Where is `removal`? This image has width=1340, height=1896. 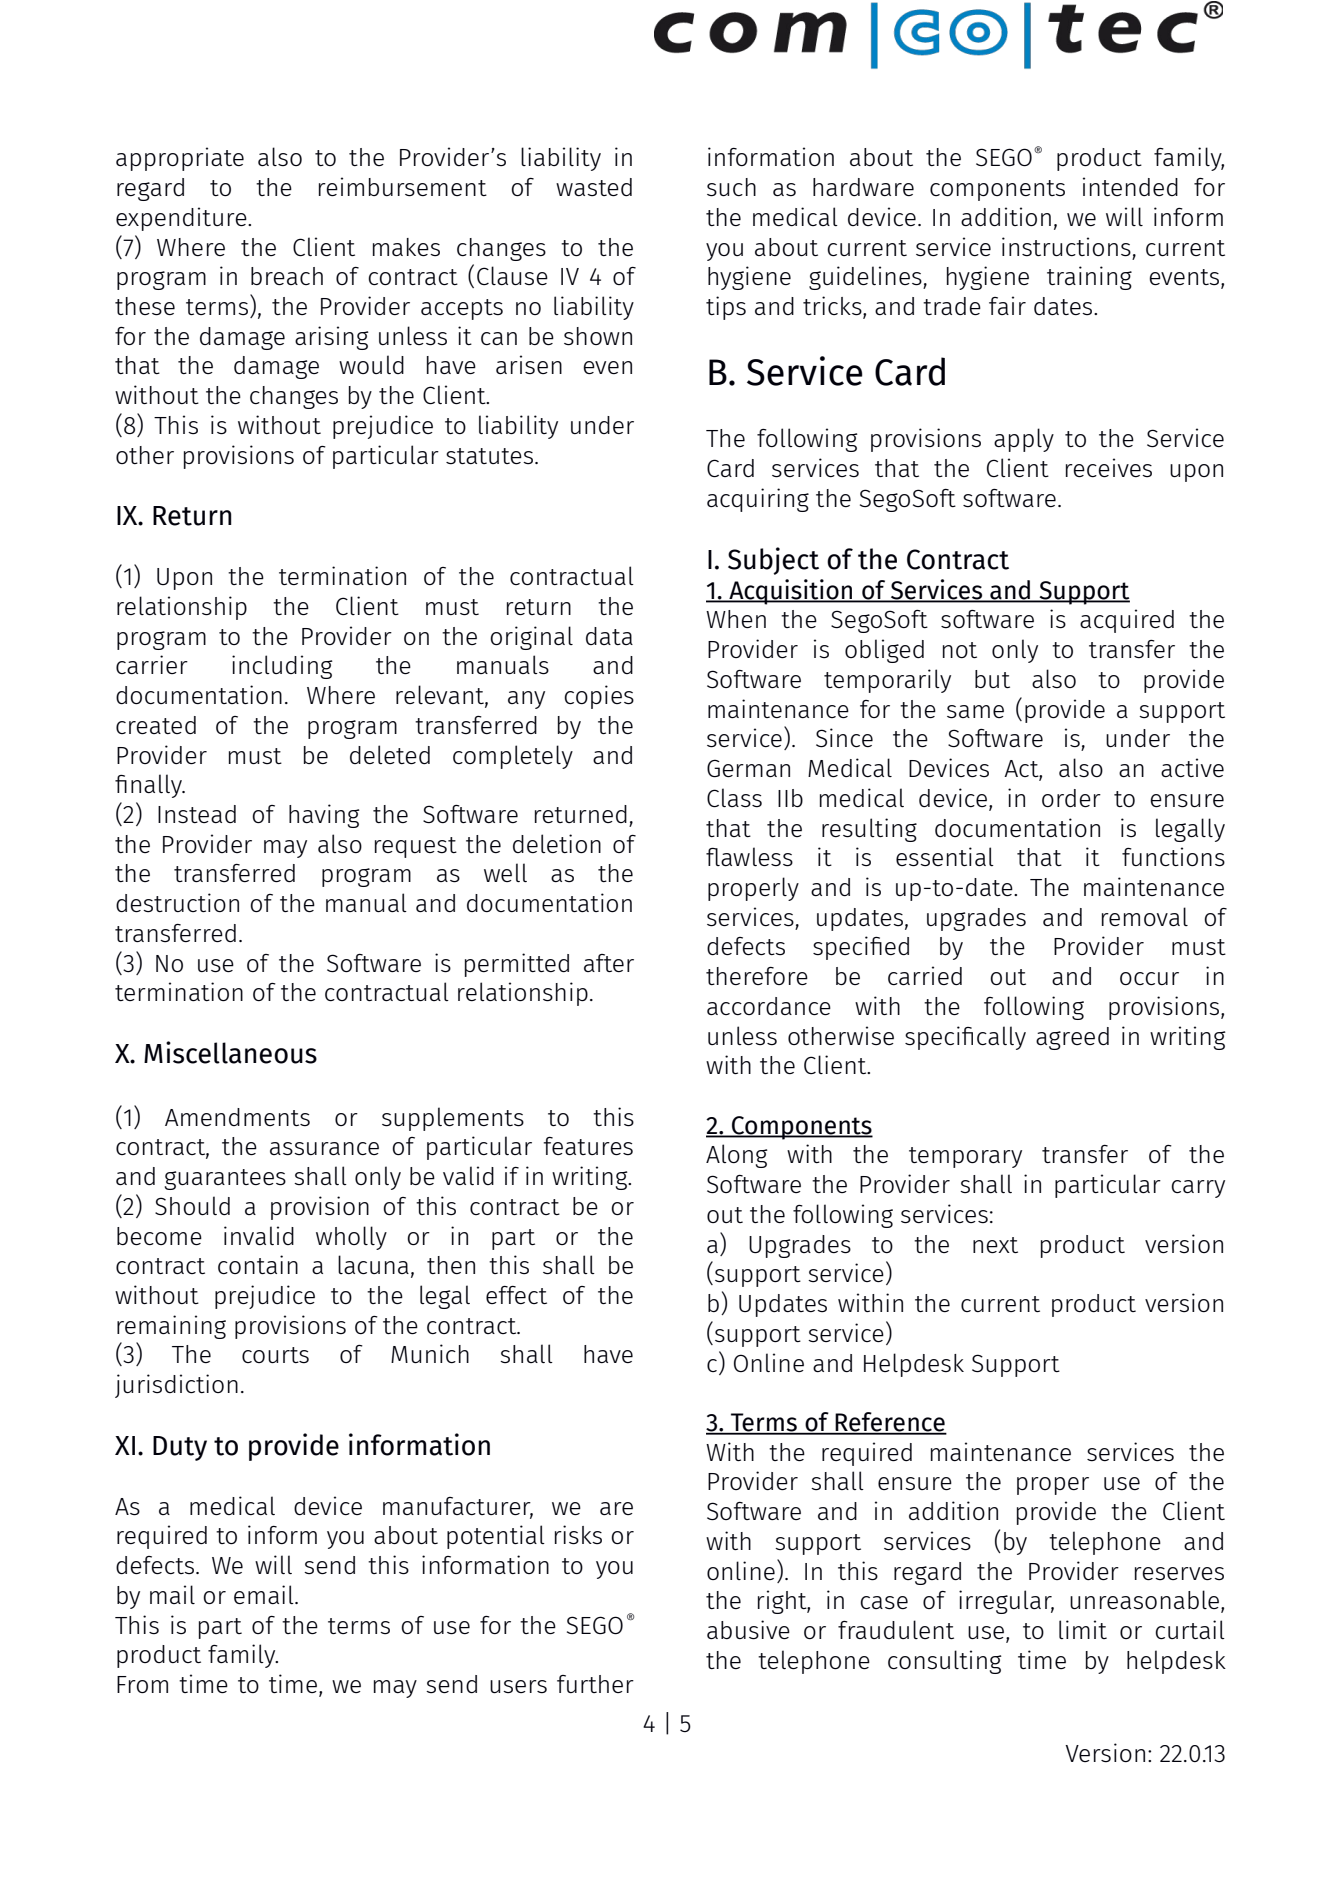
removal is located at coordinates (1145, 916).
